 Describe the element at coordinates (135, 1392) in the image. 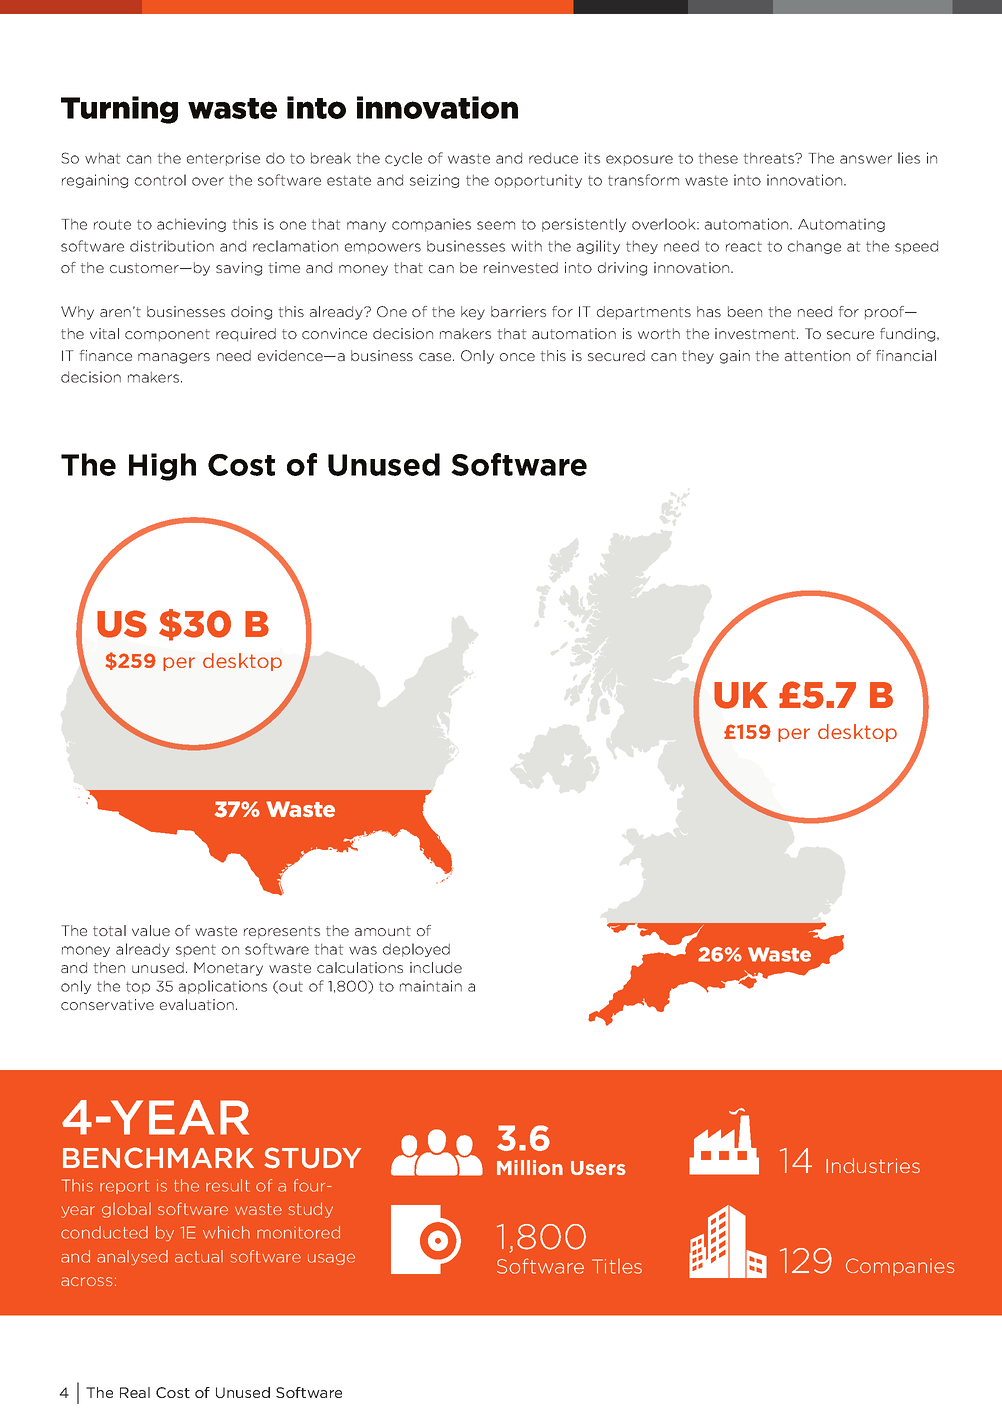

I see `Real` at that location.
